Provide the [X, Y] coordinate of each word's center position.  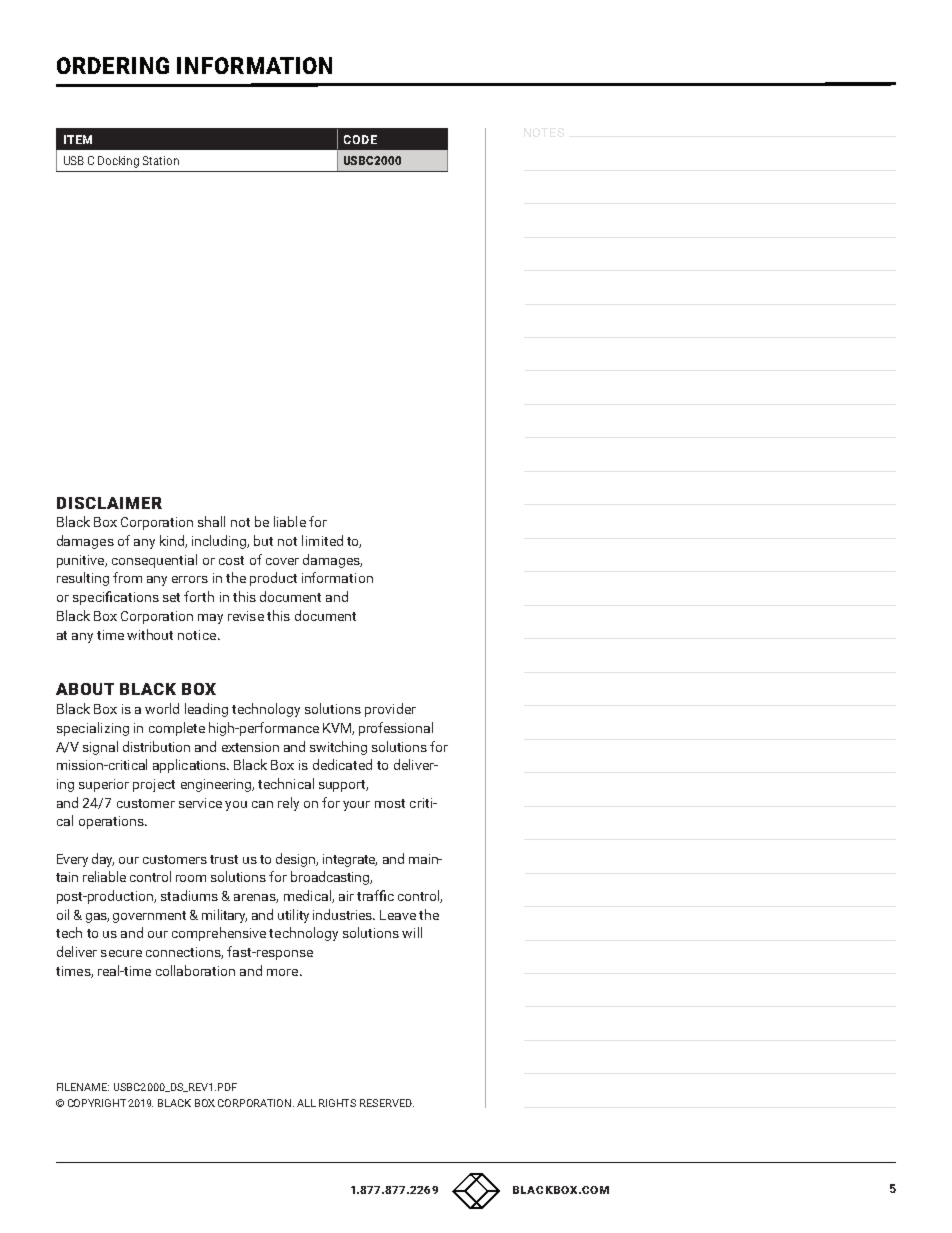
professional [396, 729]
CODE [360, 139]
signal [100, 748]
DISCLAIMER [109, 503]
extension [250, 747]
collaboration [195, 970]
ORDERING [113, 65]
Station [161, 160]
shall [211, 521]
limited [322, 540]
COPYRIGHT [98, 1103]
